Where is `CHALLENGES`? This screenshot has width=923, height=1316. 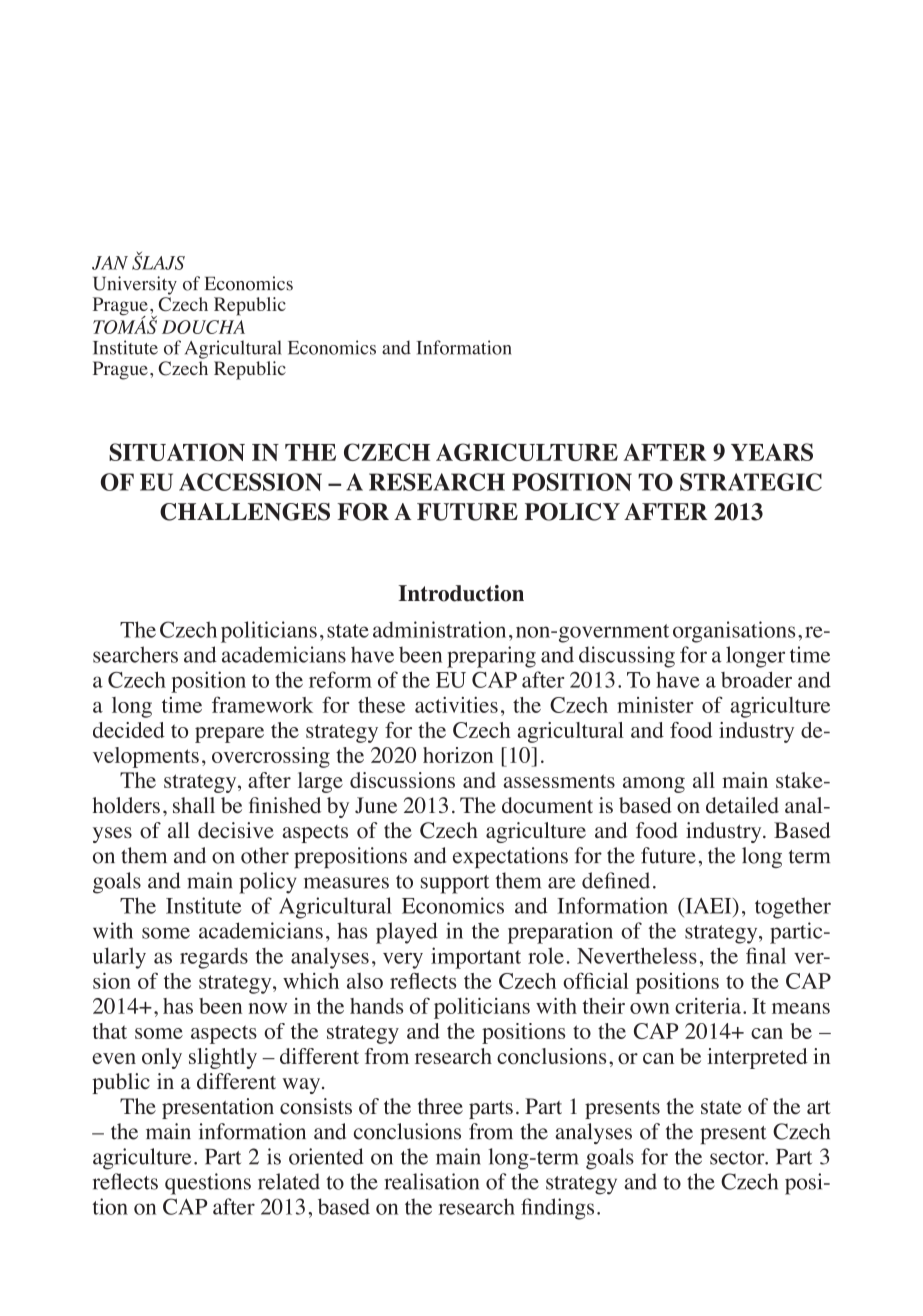
CHALLENGES is located at coordinates (245, 512).
